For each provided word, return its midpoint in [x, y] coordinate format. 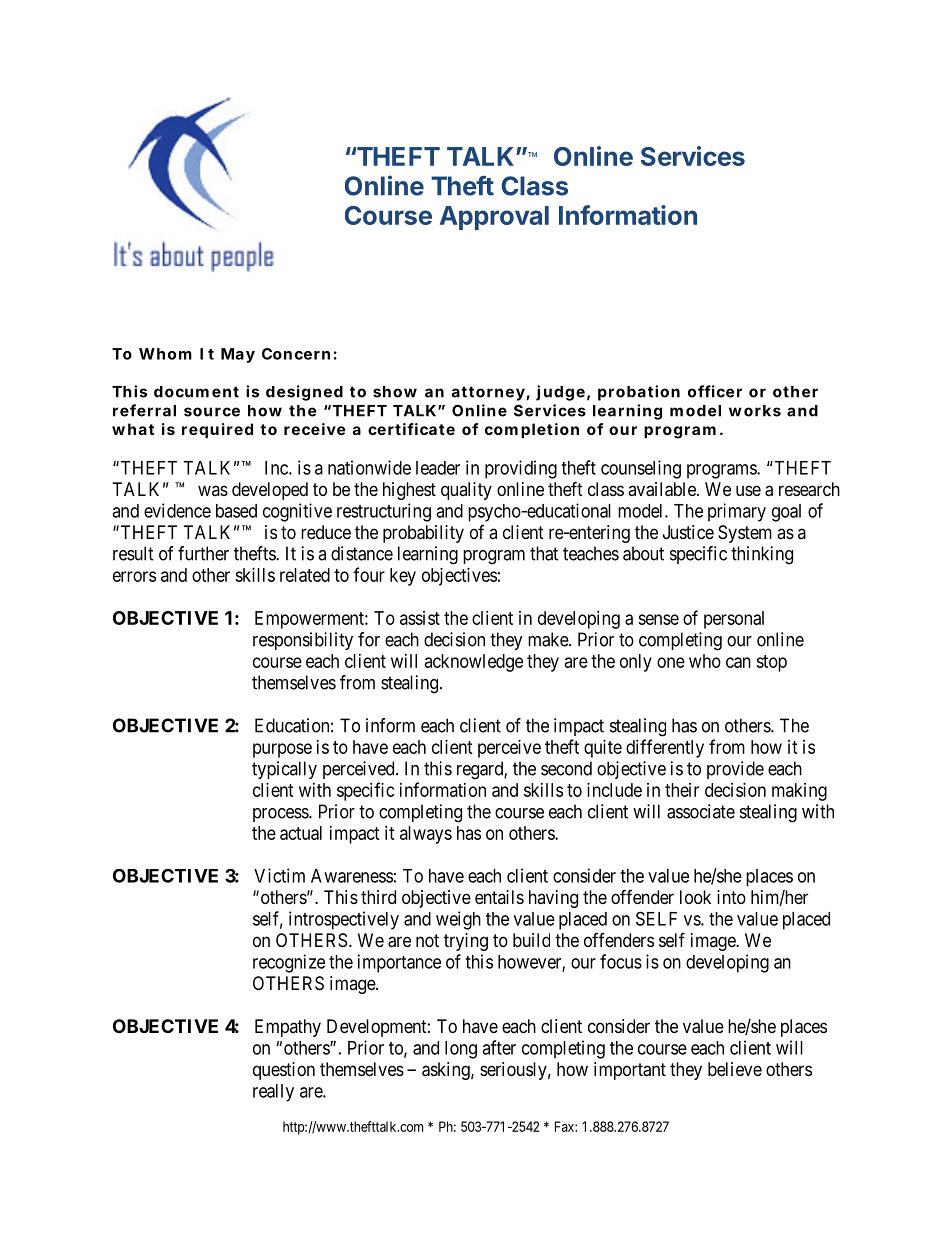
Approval [494, 218]
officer [715, 391]
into [731, 897]
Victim [279, 875]
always [426, 835]
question [284, 1071]
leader [438, 468]
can [738, 662]
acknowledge [474, 663]
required [217, 430]
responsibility [303, 641]
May [238, 355]
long [461, 1050]
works [755, 411]
